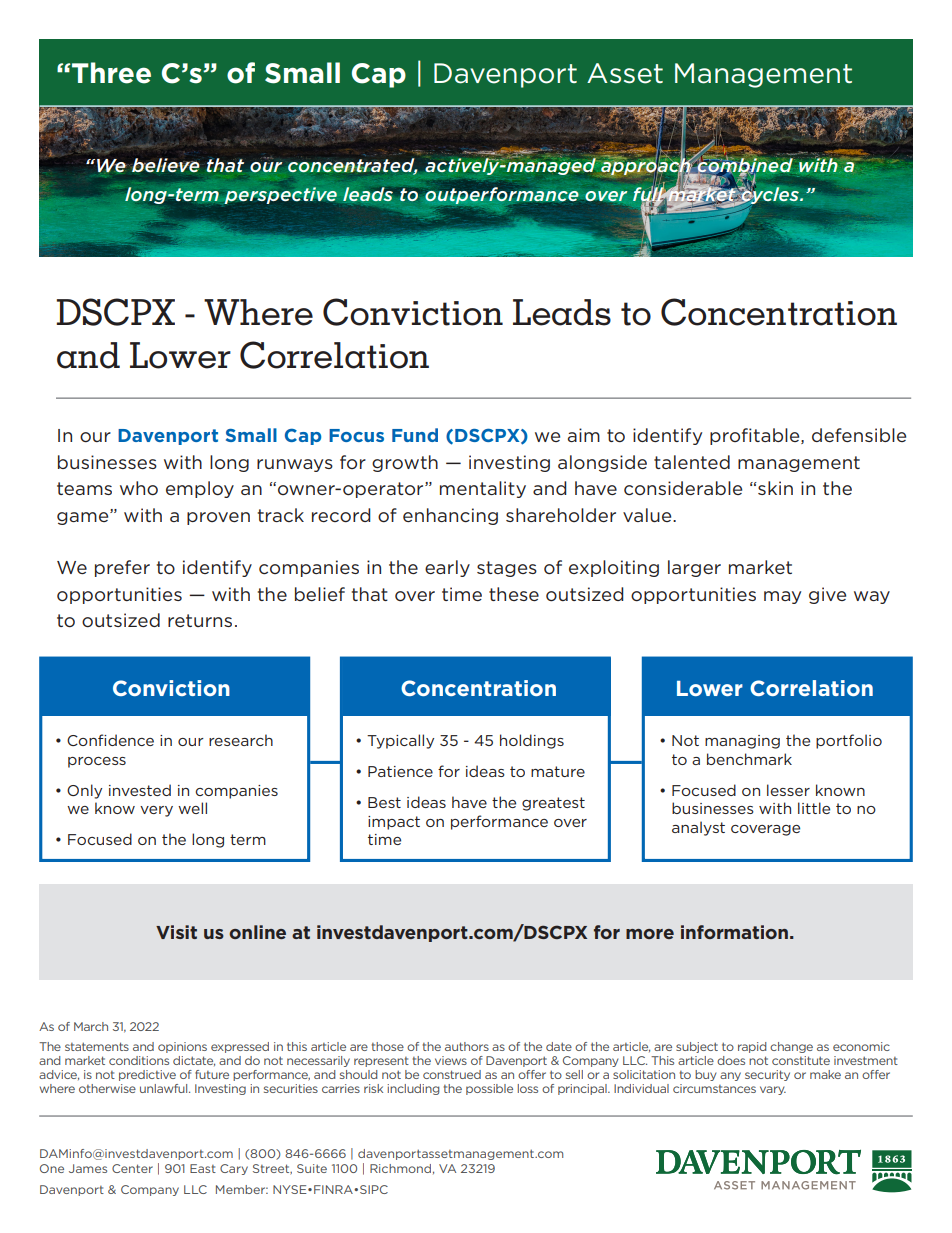 This screenshot has height=1233, width=952. Describe the element at coordinates (489, 1089) in the screenshot. I see `possible` at that location.
